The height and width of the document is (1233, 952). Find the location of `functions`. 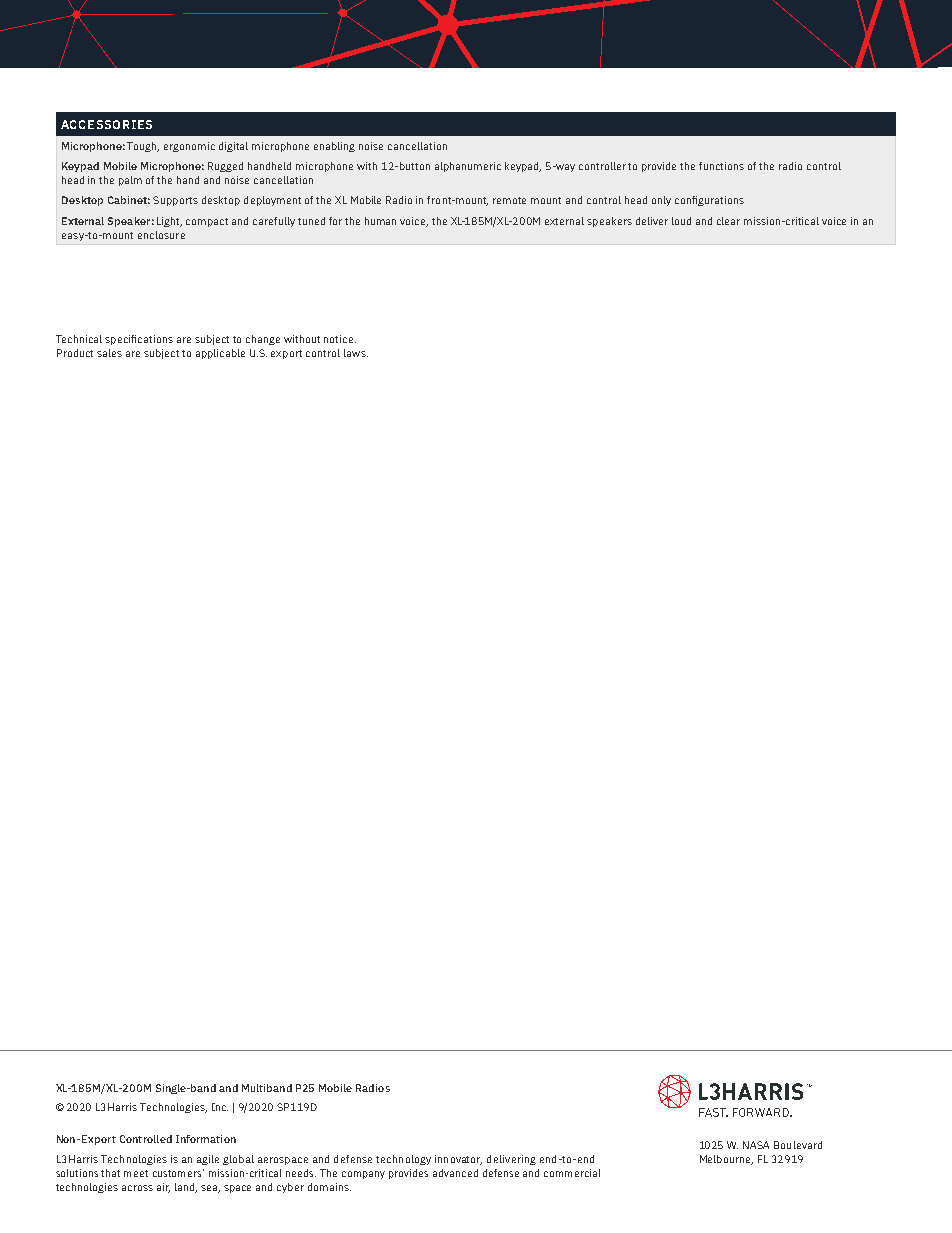

functions is located at coordinates (721, 166).
